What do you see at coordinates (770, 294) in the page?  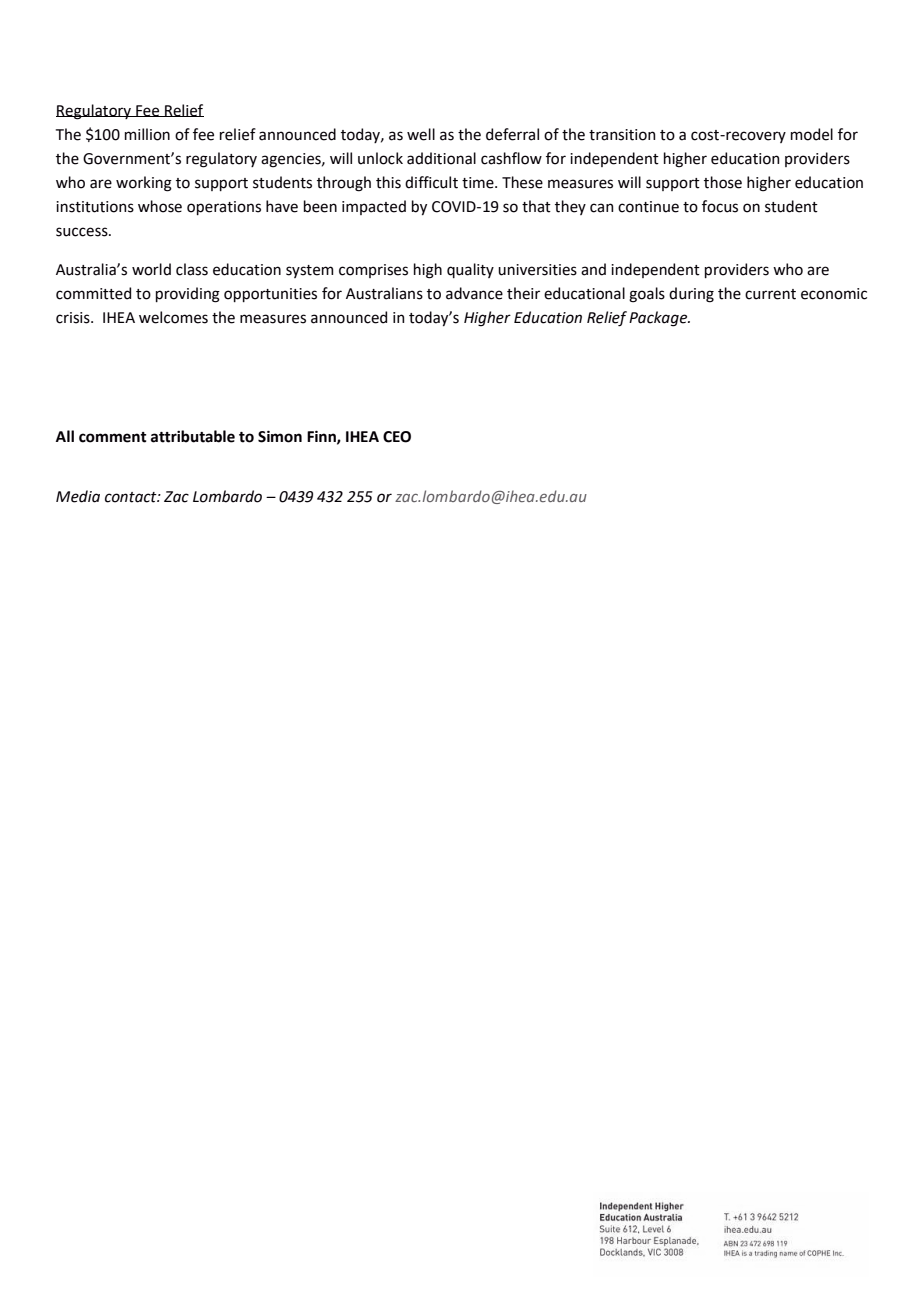 I see `current` at bounding box center [770, 294].
